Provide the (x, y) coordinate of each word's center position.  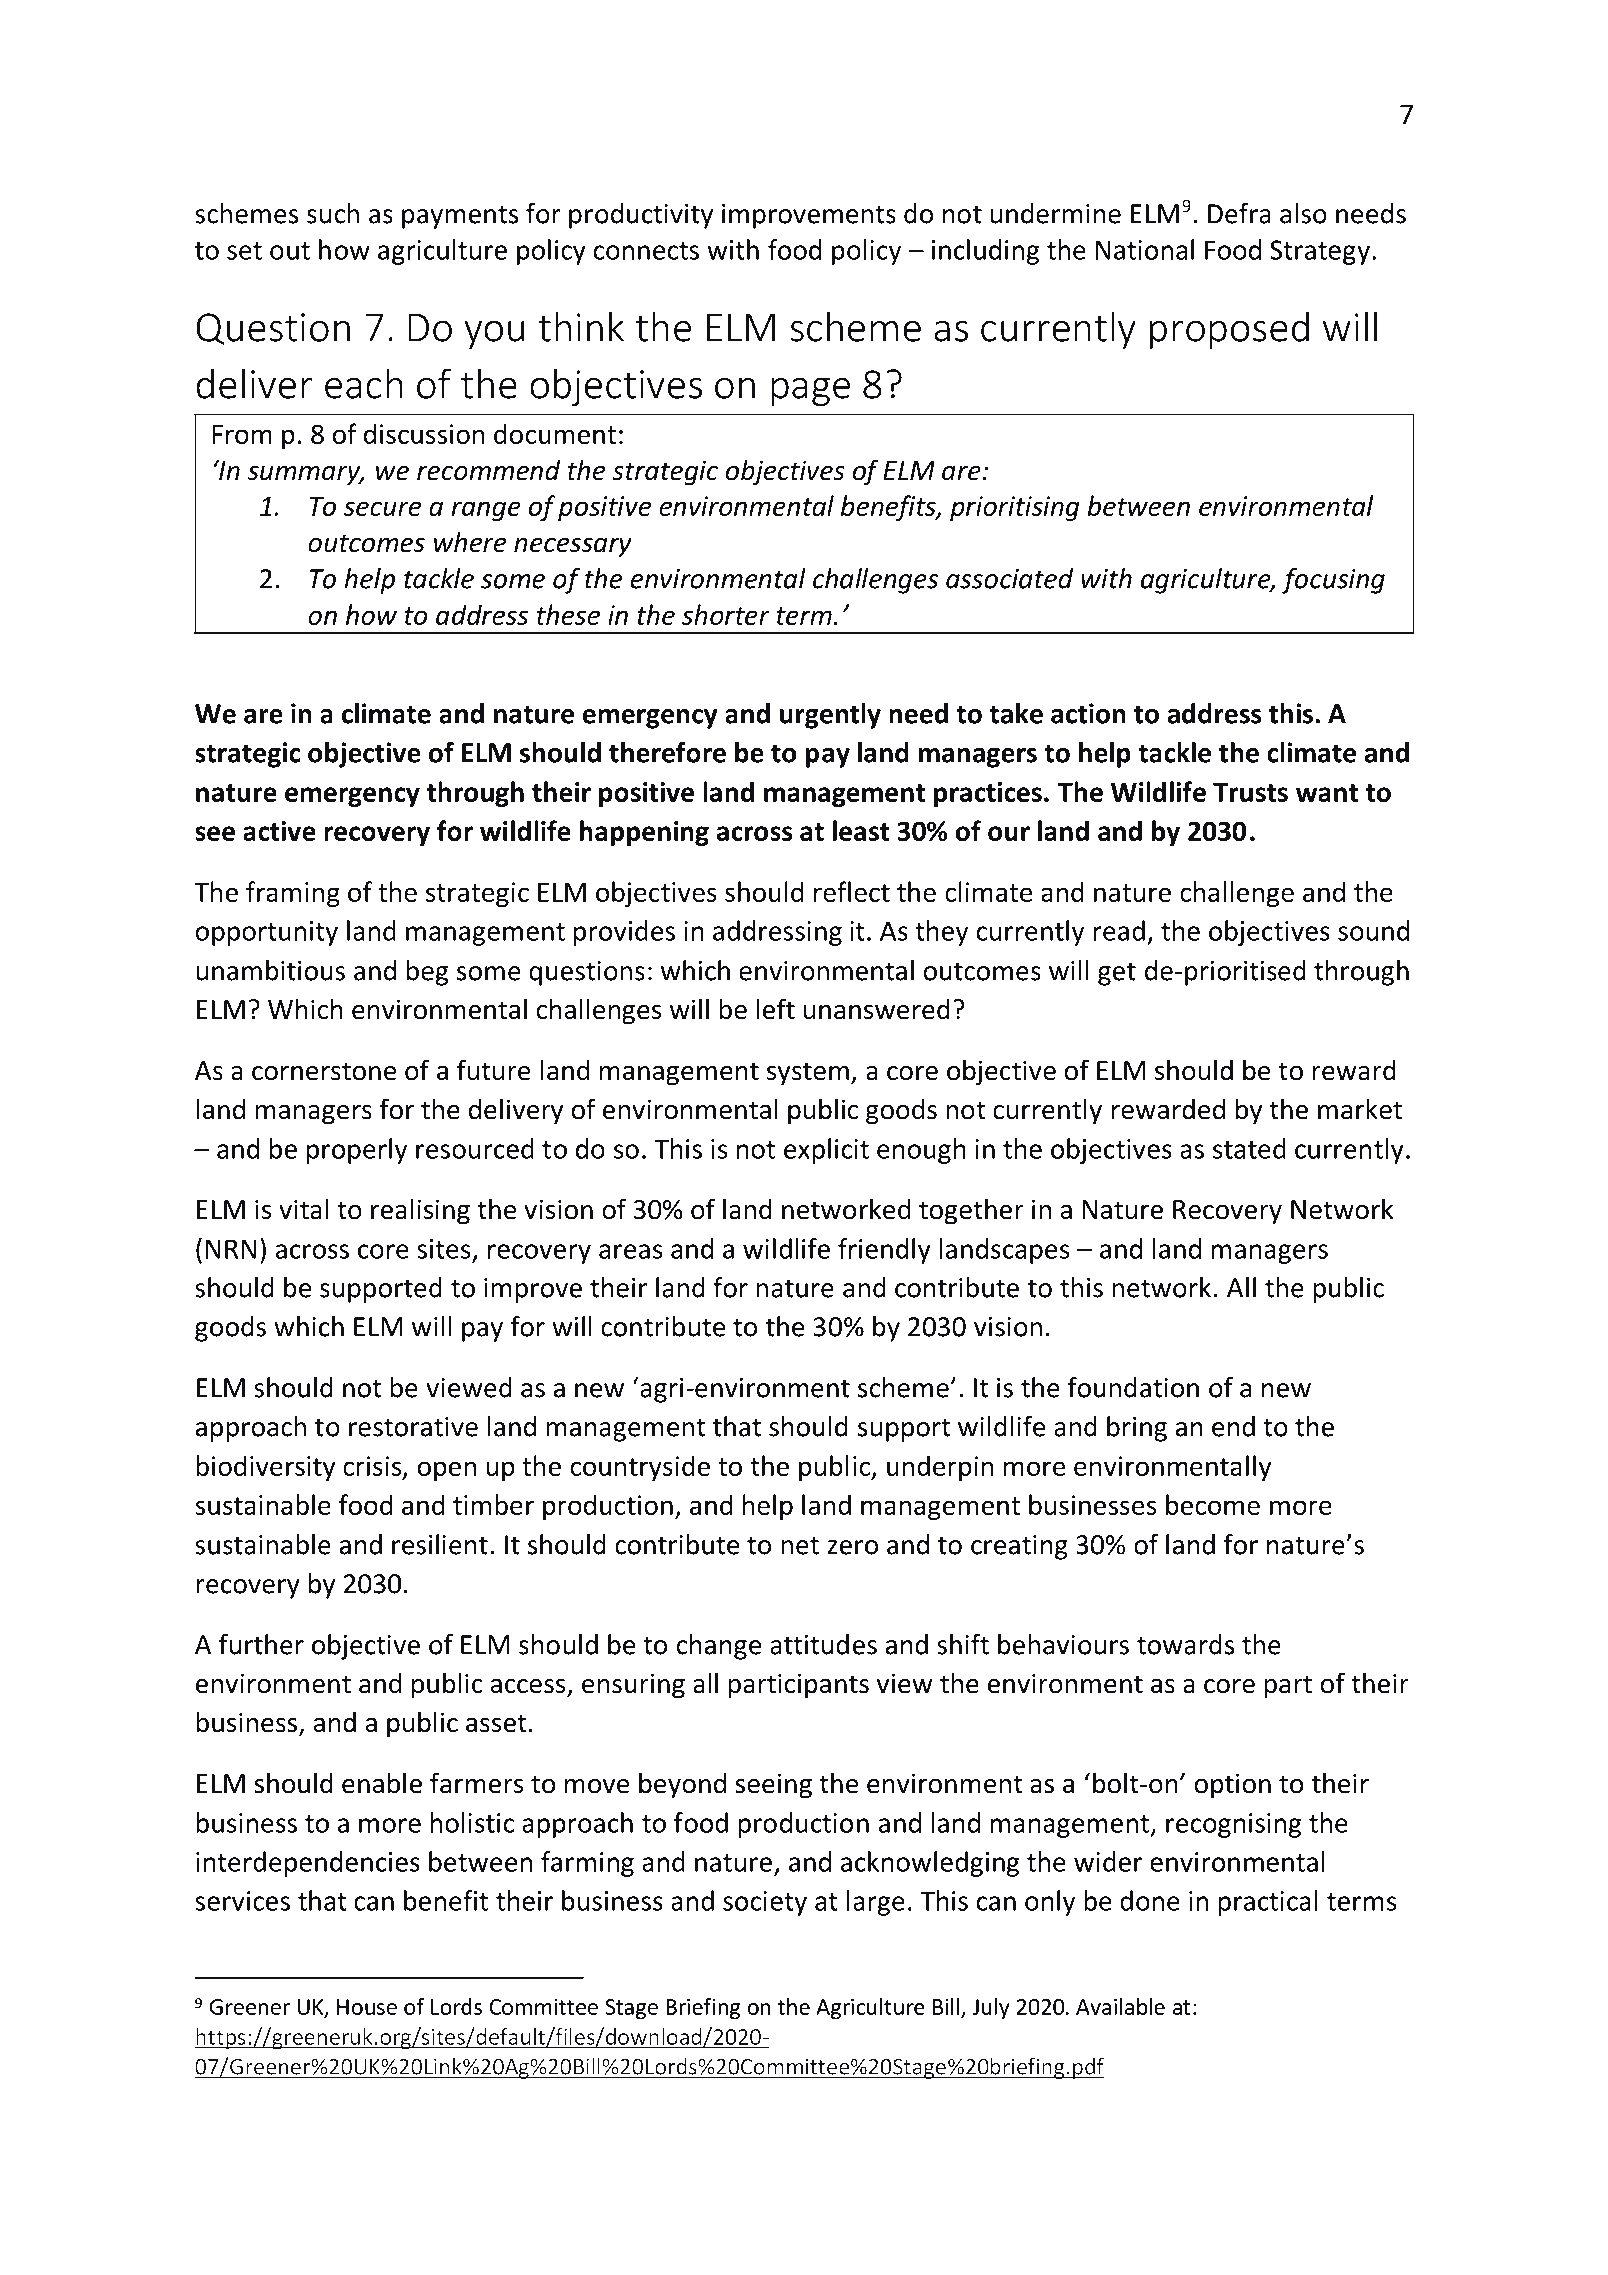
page (810, 392)
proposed (1229, 330)
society (765, 1903)
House (367, 2007)
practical (1267, 1903)
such (333, 213)
